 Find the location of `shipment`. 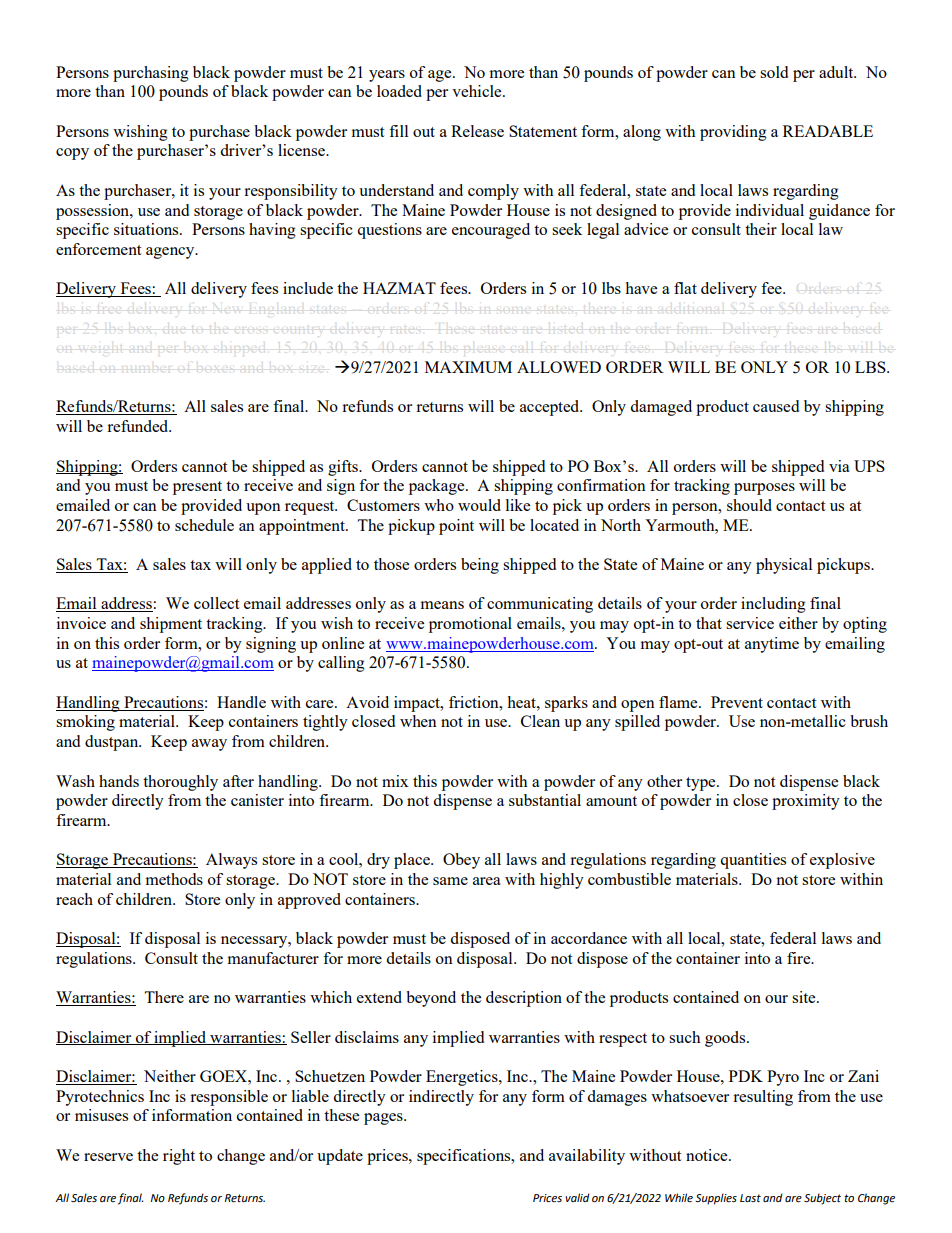

shipment is located at coordinates (171, 625).
